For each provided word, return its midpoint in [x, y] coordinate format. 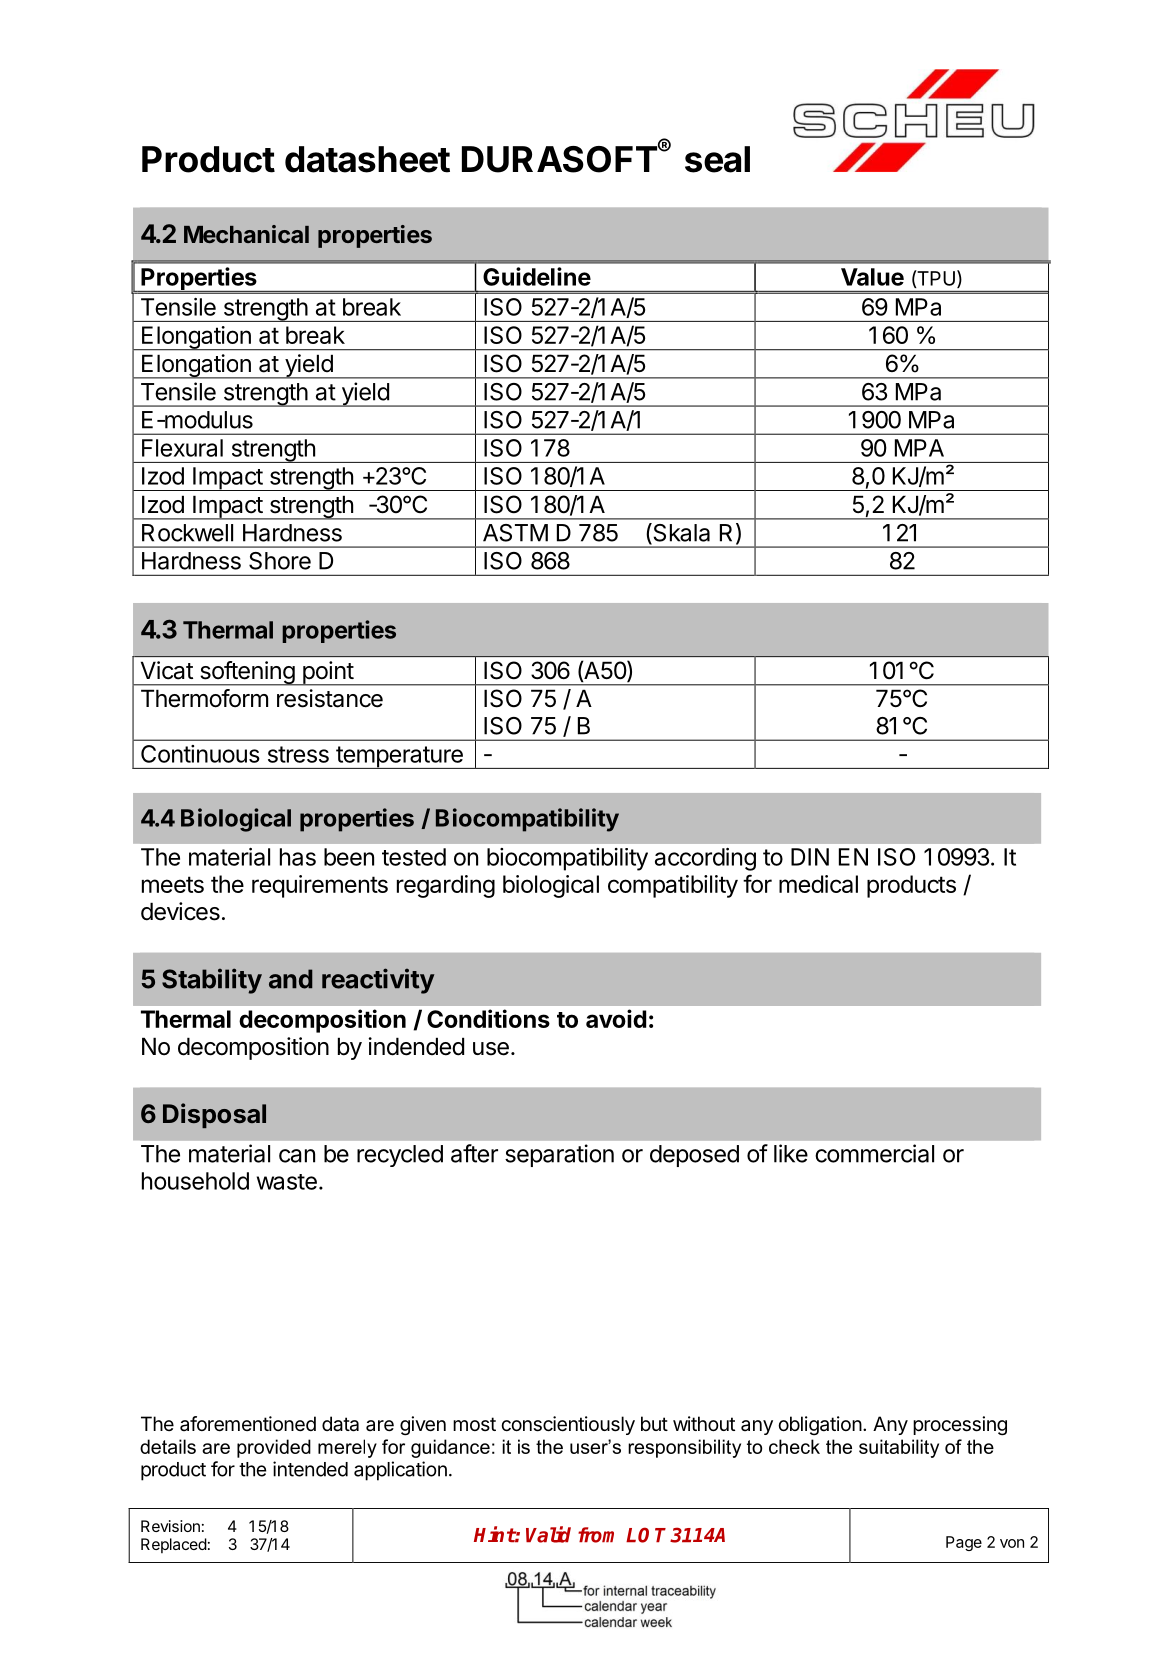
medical [818, 884]
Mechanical [246, 234]
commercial [874, 1153]
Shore [280, 561]
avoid [616, 1018]
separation [559, 1155]
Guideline [537, 276]
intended [310, 1469]
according [705, 859]
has [298, 857]
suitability [899, 1448]
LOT [646, 1535]
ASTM [515, 533]
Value [872, 277]
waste [287, 1182]
